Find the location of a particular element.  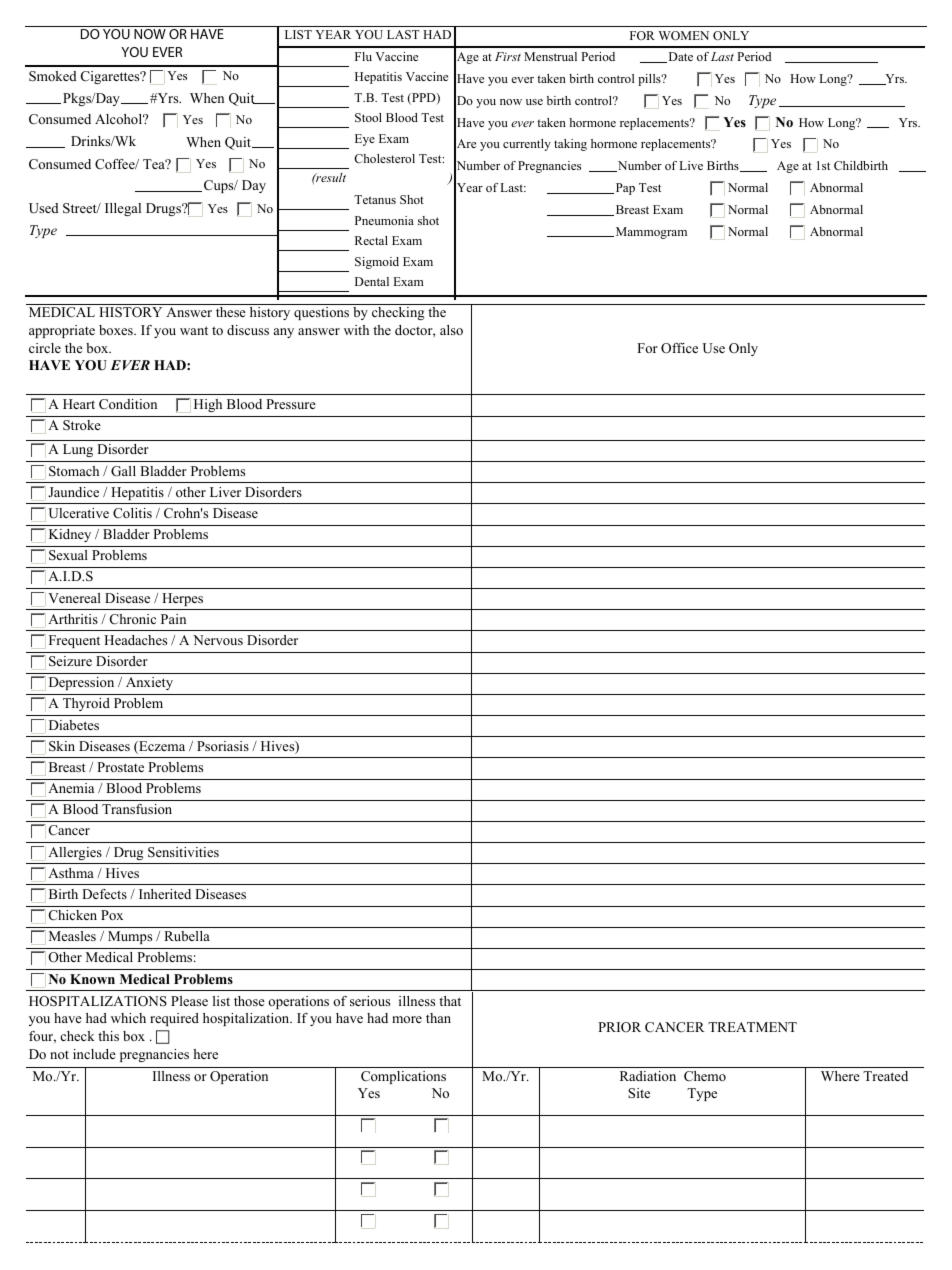

Office is located at coordinates (679, 348).
